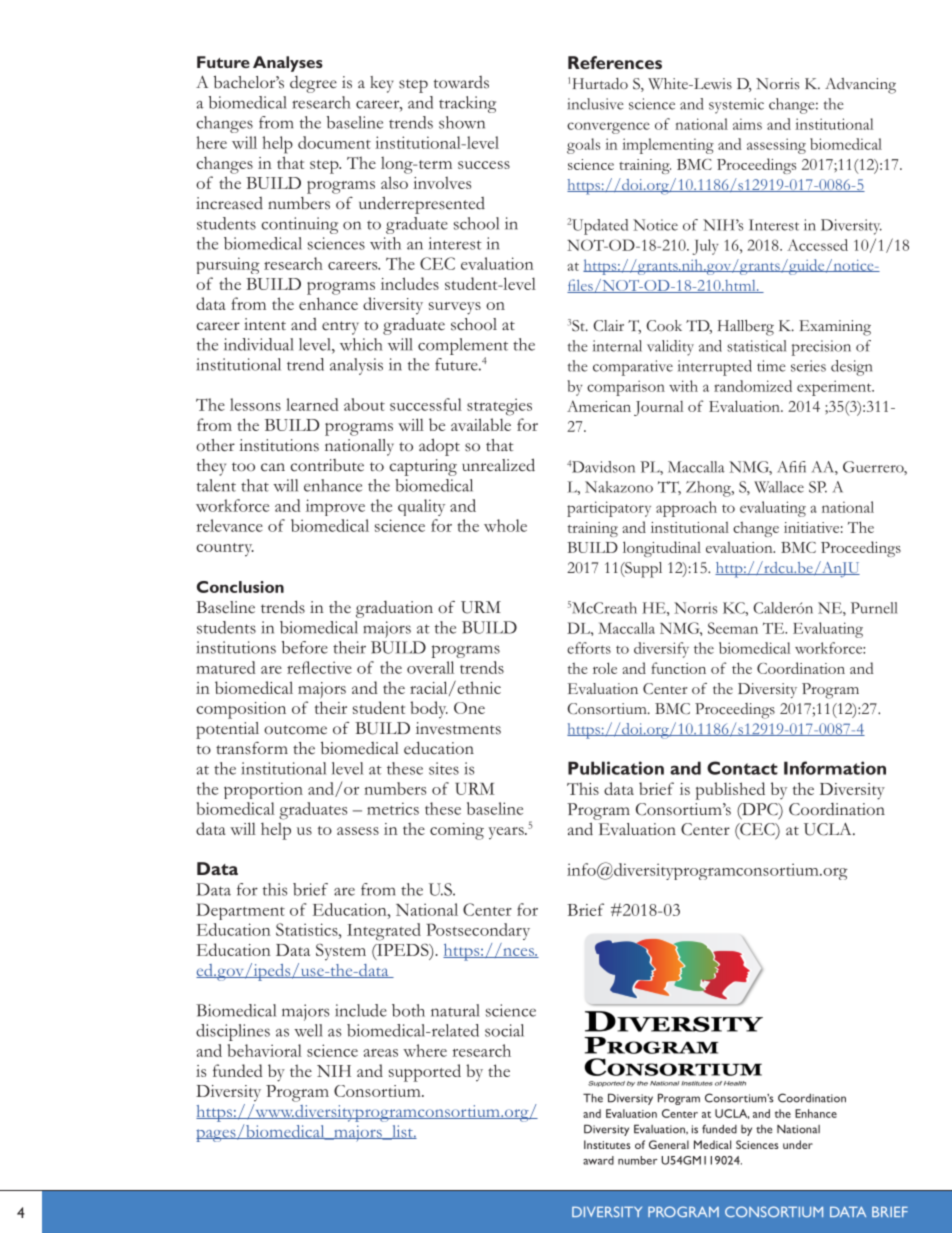 Image resolution: width=952 pixels, height=1233 pixels. Describe the element at coordinates (747, 124) in the screenshot. I see `aims` at that location.
